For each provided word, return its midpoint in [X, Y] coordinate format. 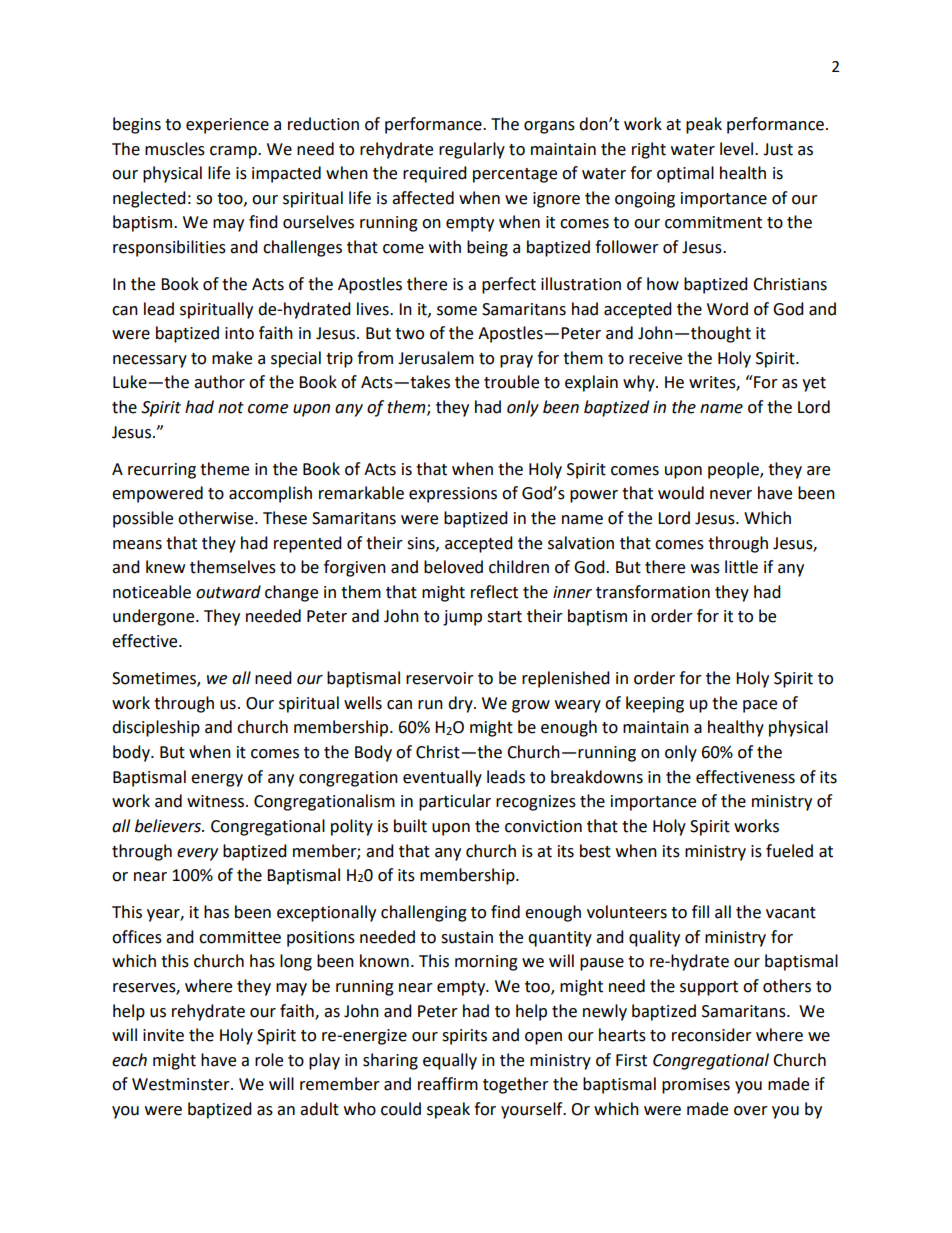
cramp [234, 152]
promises [696, 1086]
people [734, 470]
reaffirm [448, 1084]
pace [760, 706]
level [738, 149]
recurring [162, 471]
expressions [453, 495]
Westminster [182, 1084]
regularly [472, 150]
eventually [442, 778]
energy [217, 780]
